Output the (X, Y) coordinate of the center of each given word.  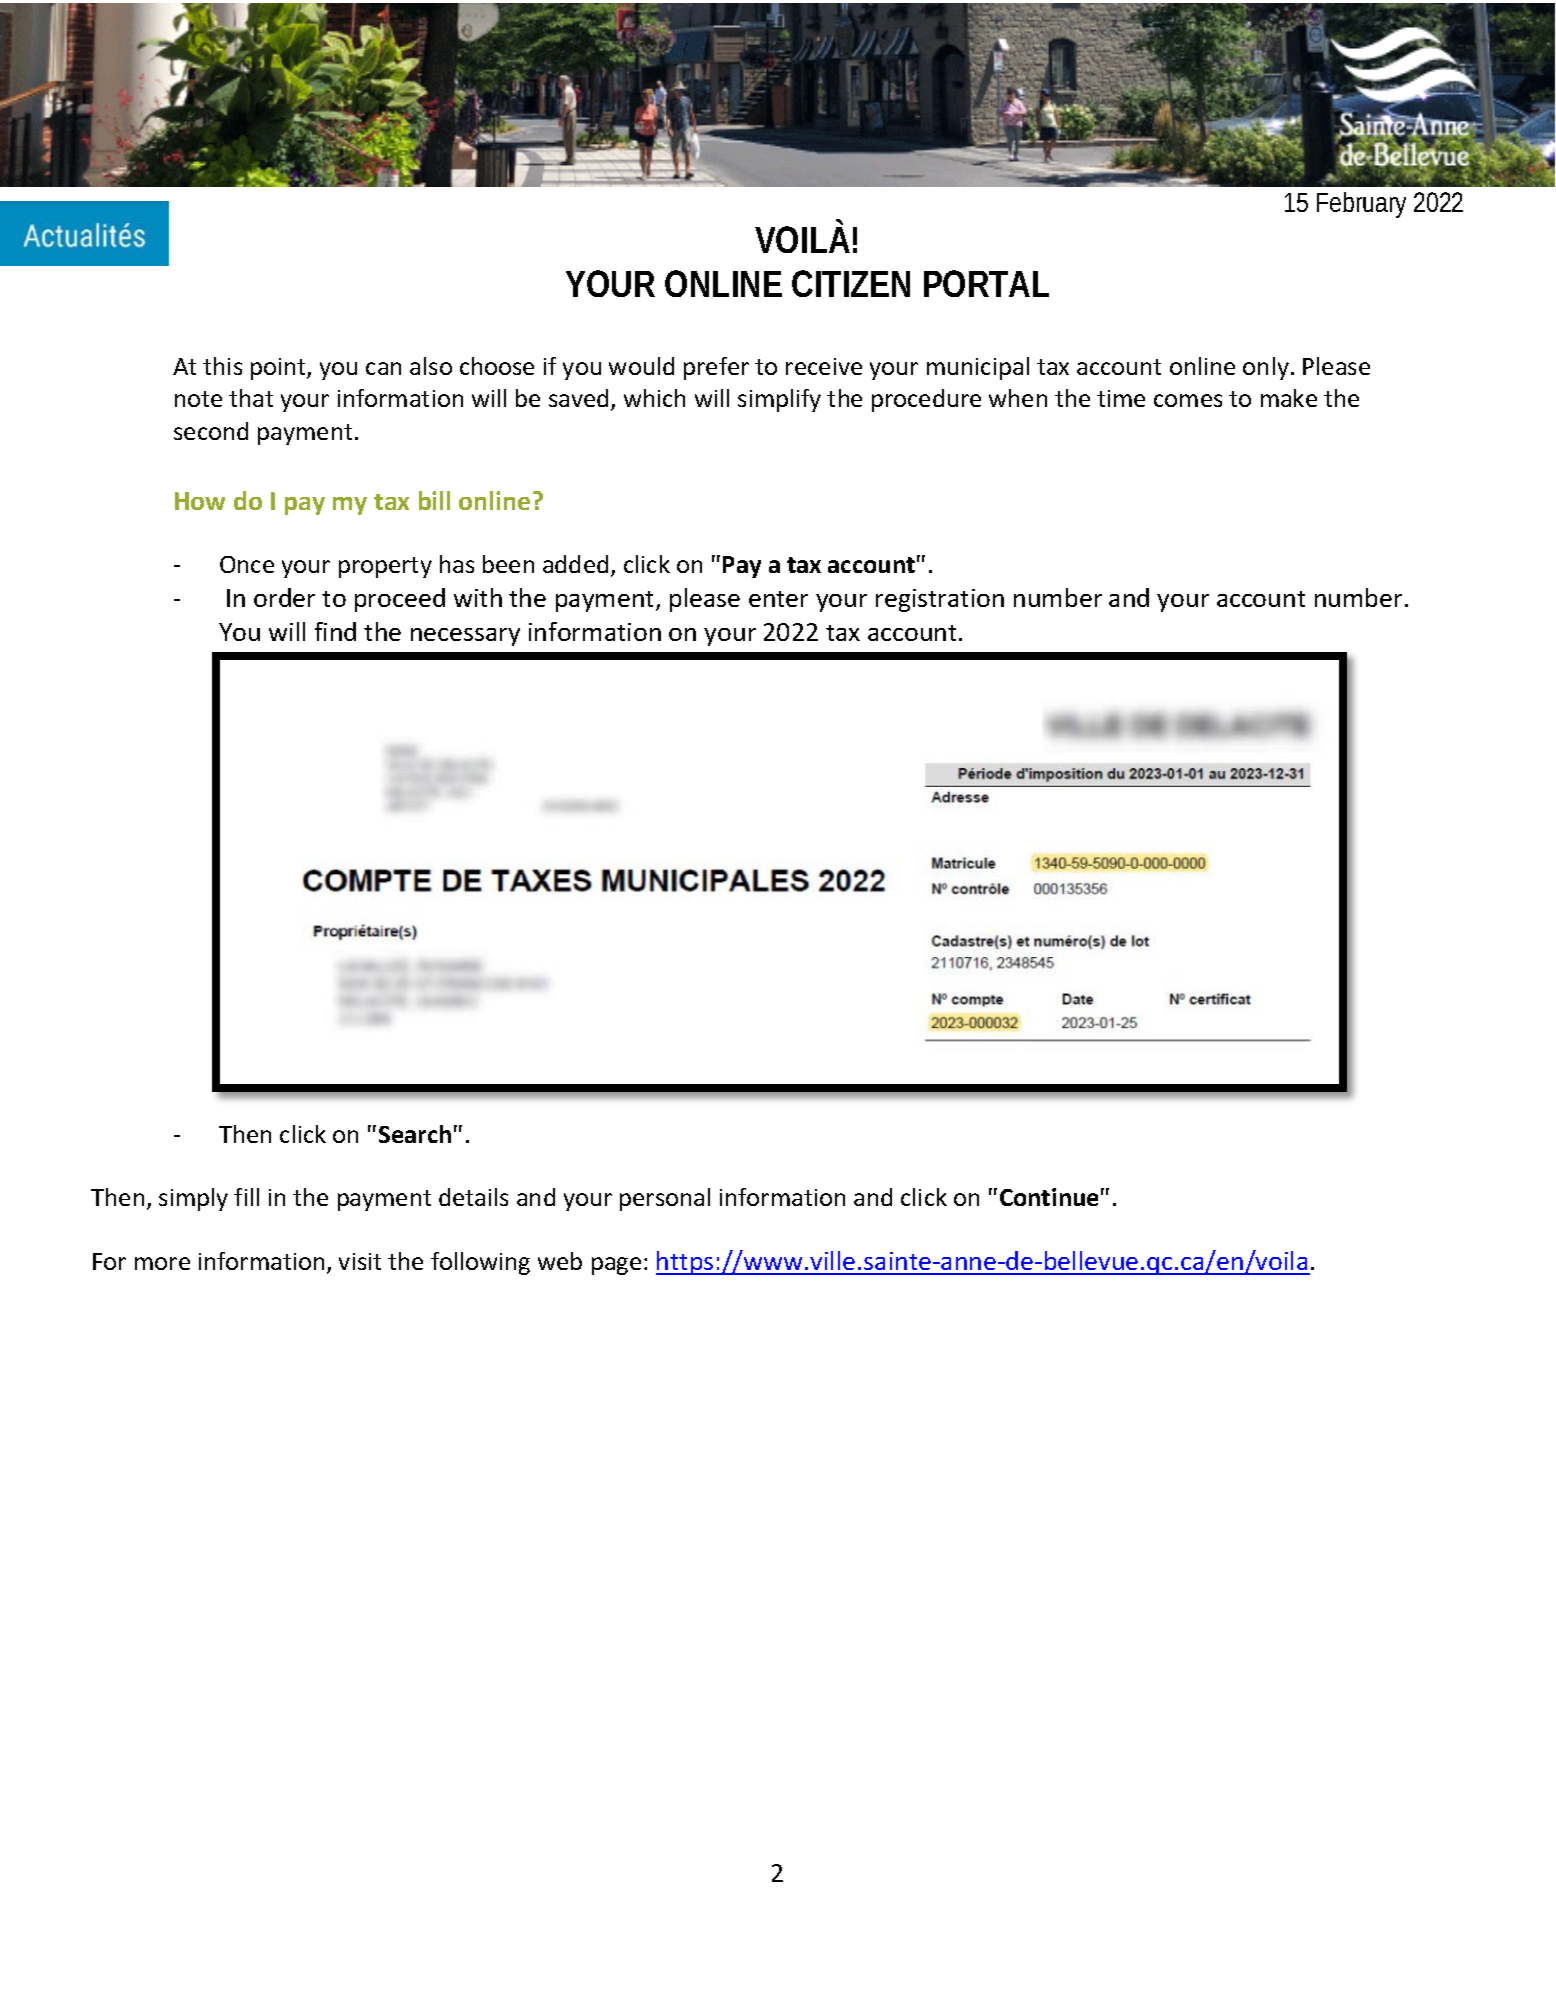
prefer (716, 368)
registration (940, 600)
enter (778, 599)
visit (360, 1261)
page (616, 1266)
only (1266, 368)
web (560, 1261)
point (279, 369)
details (473, 1197)
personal (665, 1199)
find (335, 631)
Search (415, 1134)
